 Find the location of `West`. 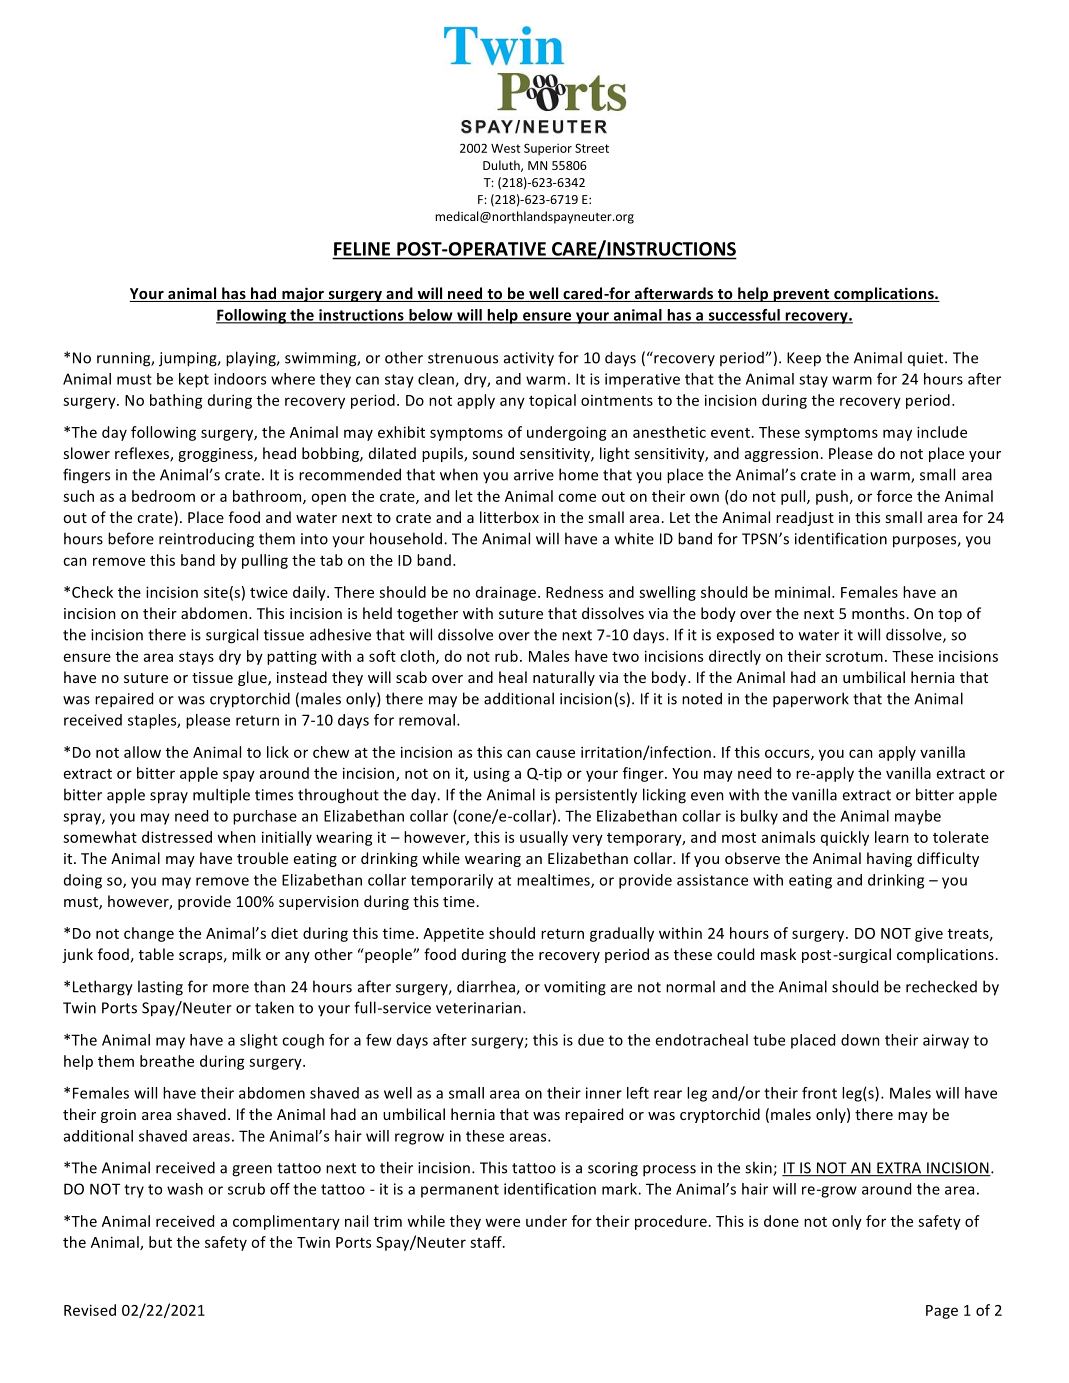

West is located at coordinates (505, 148).
